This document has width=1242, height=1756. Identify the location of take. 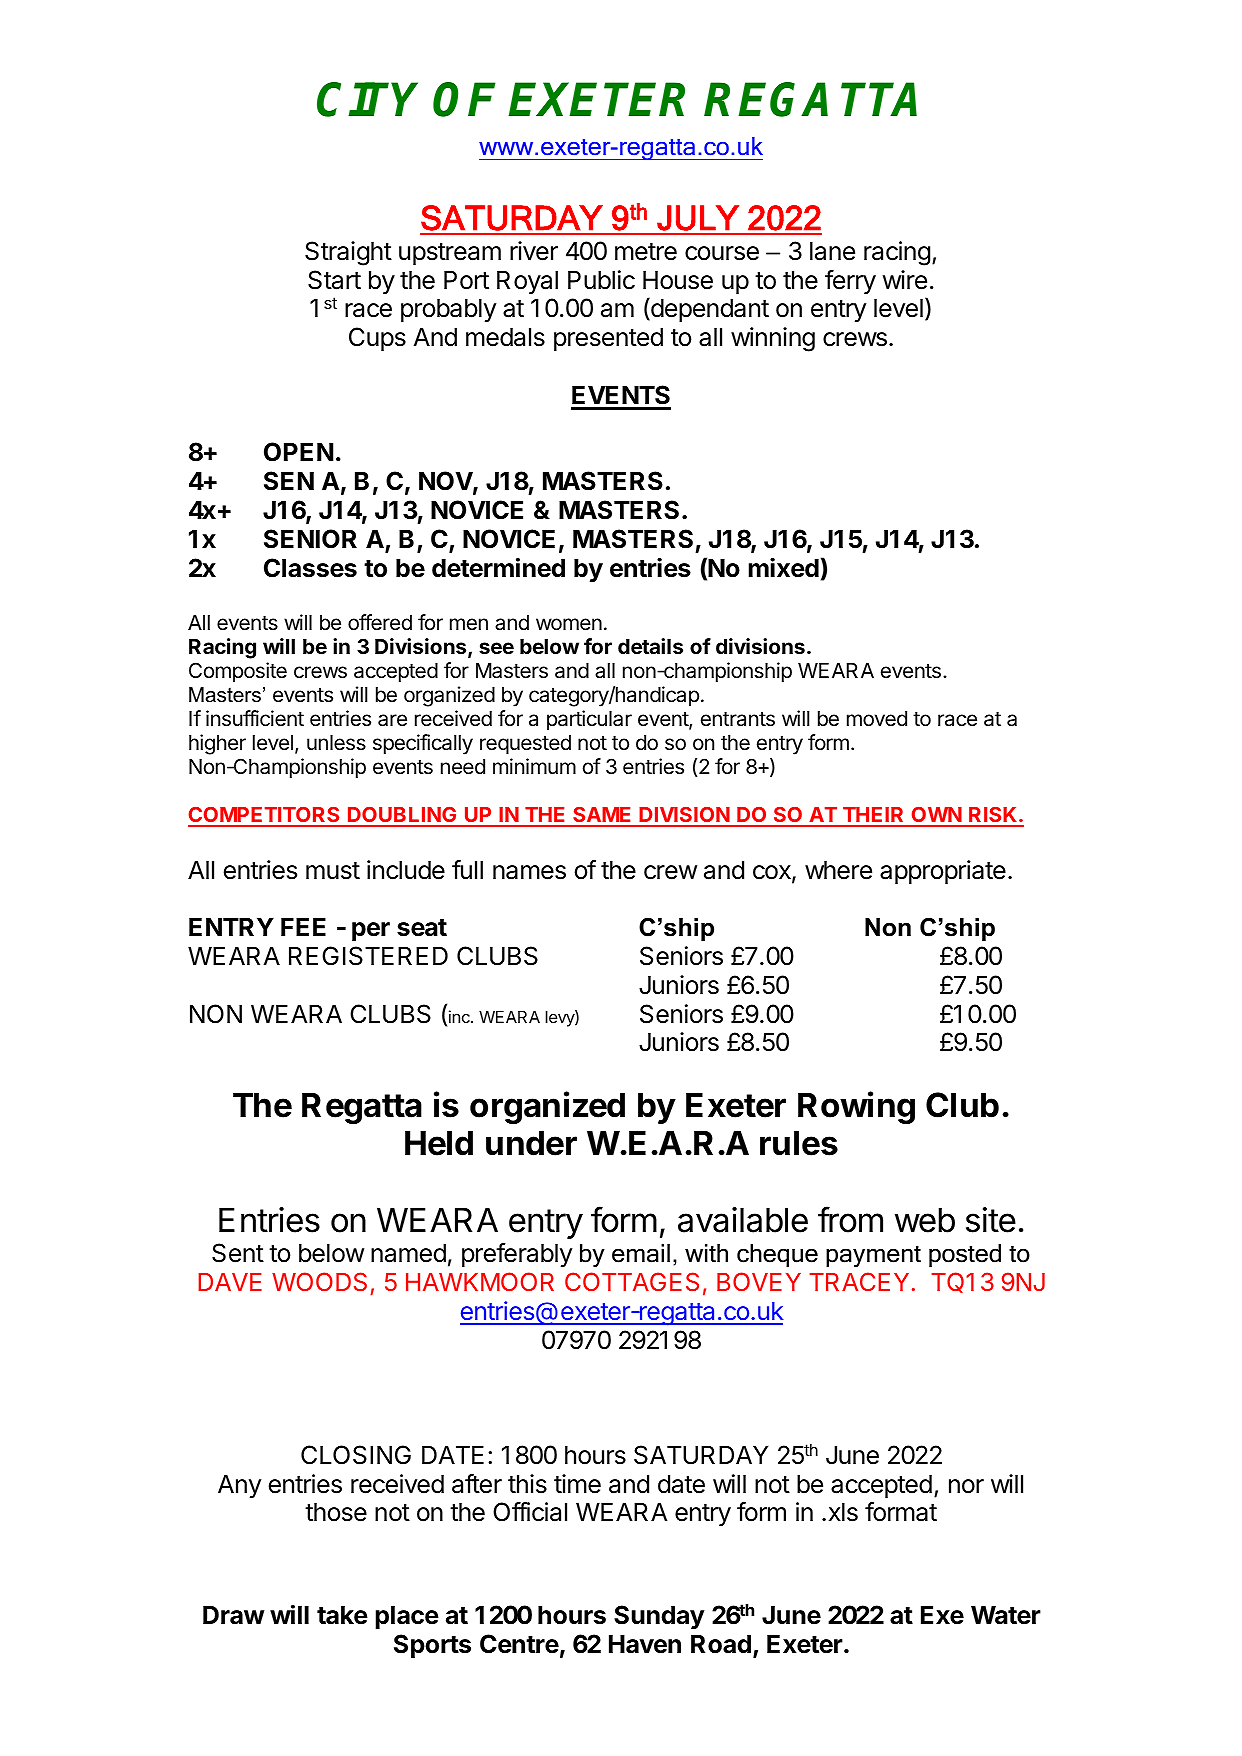
(342, 1615).
